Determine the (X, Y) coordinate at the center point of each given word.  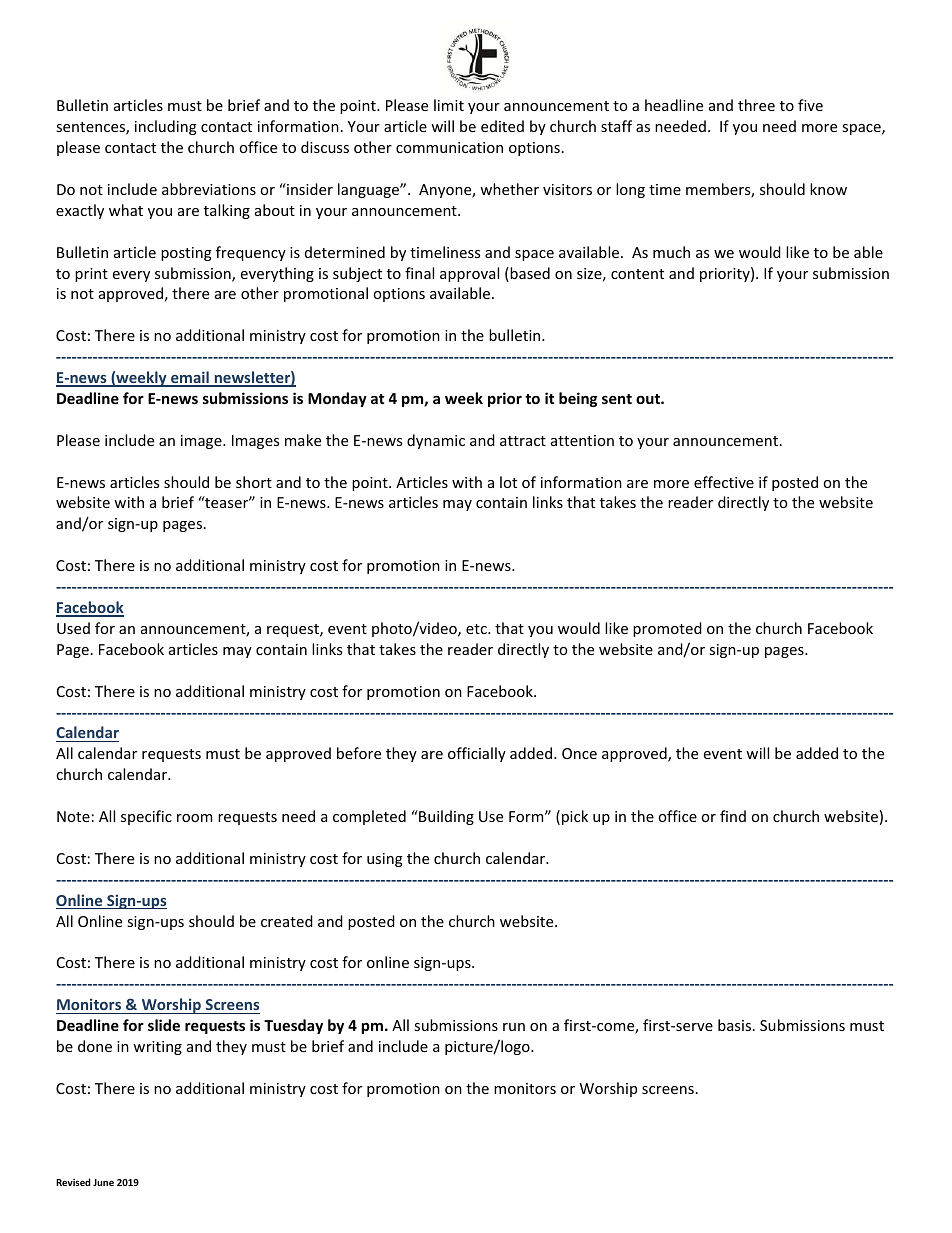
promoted (667, 629)
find (733, 816)
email (190, 378)
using (385, 860)
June (103, 1182)
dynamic (436, 441)
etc (477, 629)
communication (449, 147)
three (756, 105)
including (166, 127)
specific (146, 817)
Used (73, 628)
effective (724, 482)
